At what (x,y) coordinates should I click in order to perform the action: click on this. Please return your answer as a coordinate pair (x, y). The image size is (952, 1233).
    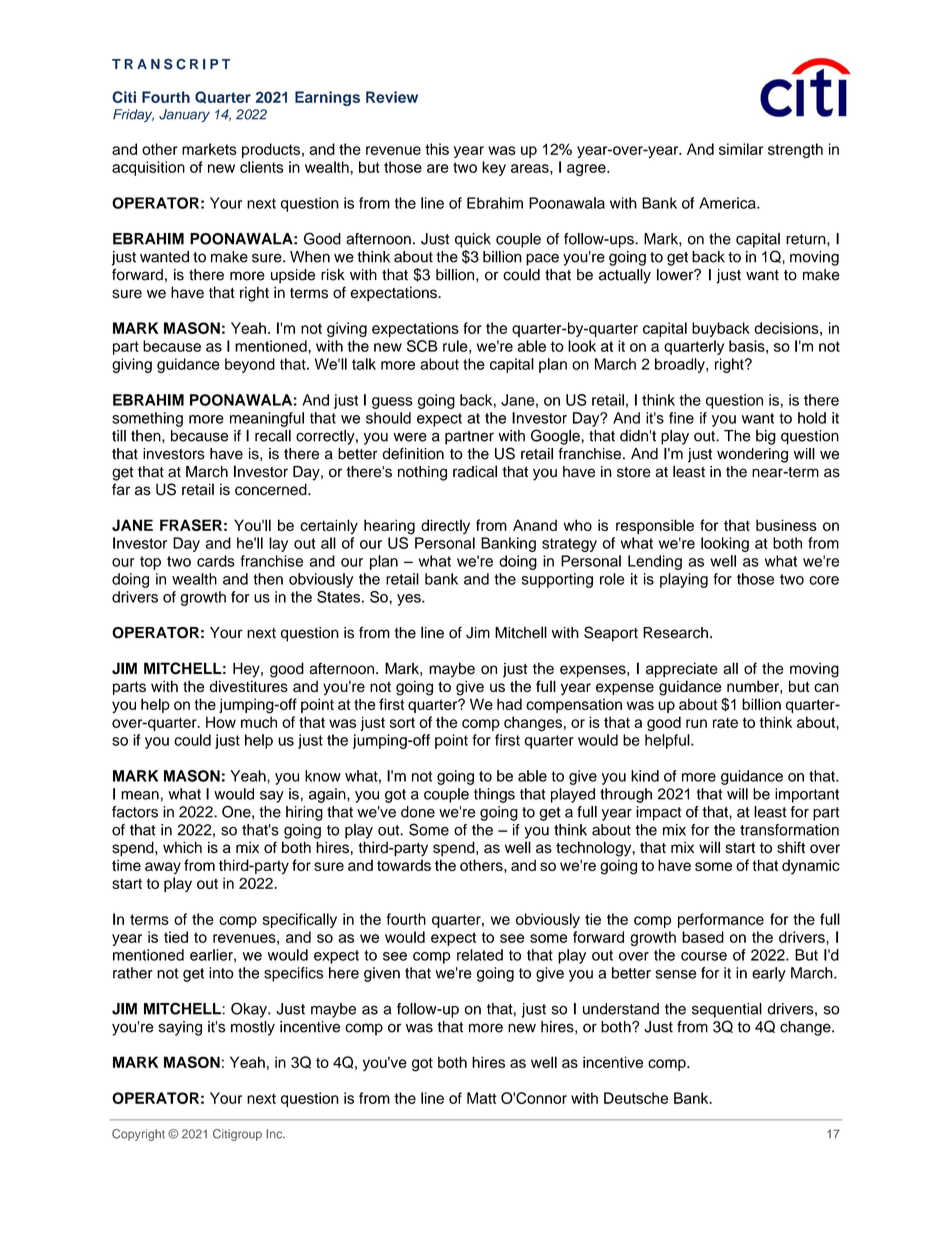
    Looking at the image, I should click on (437, 149).
